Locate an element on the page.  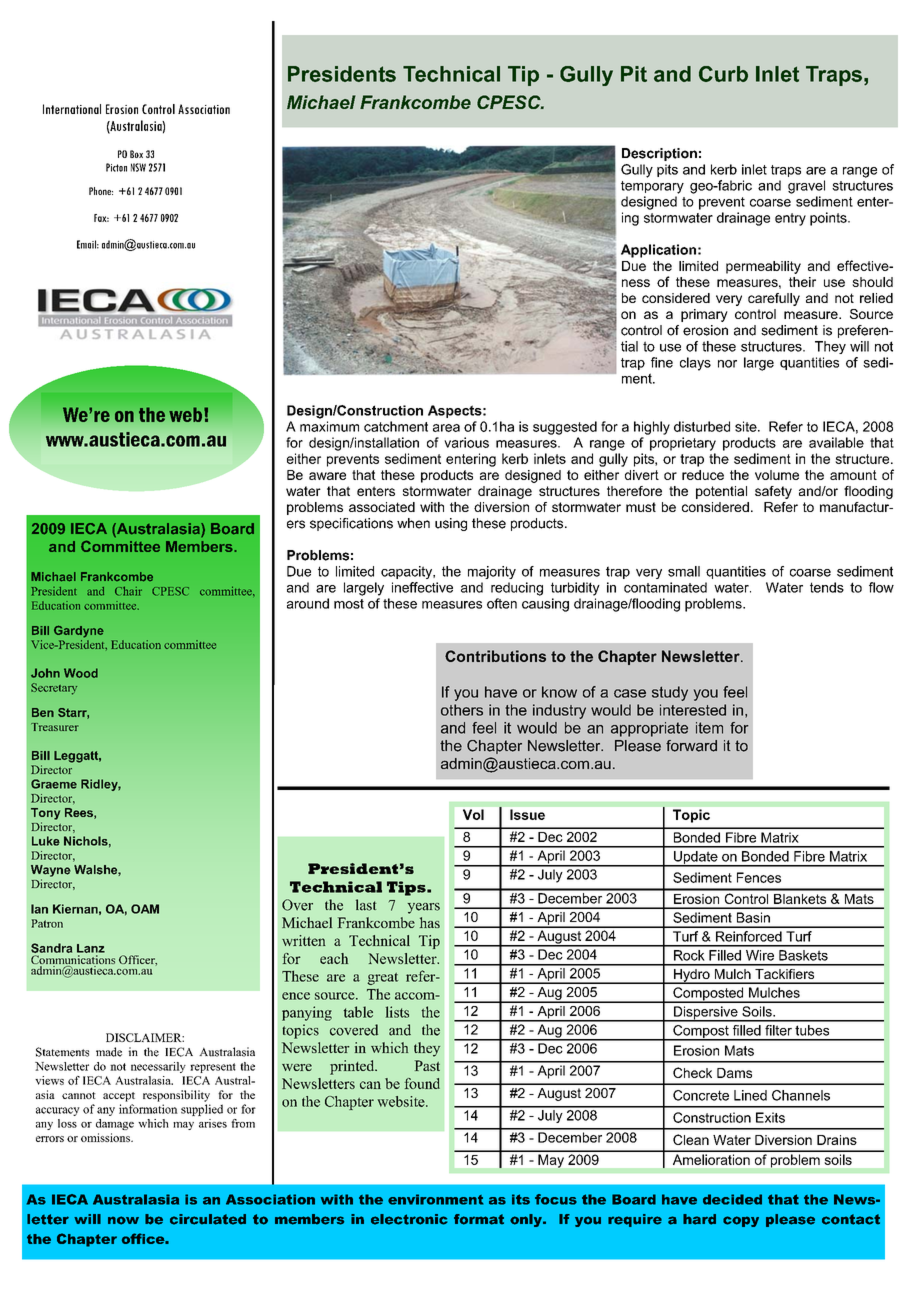
decided is located at coordinates (732, 1199).
